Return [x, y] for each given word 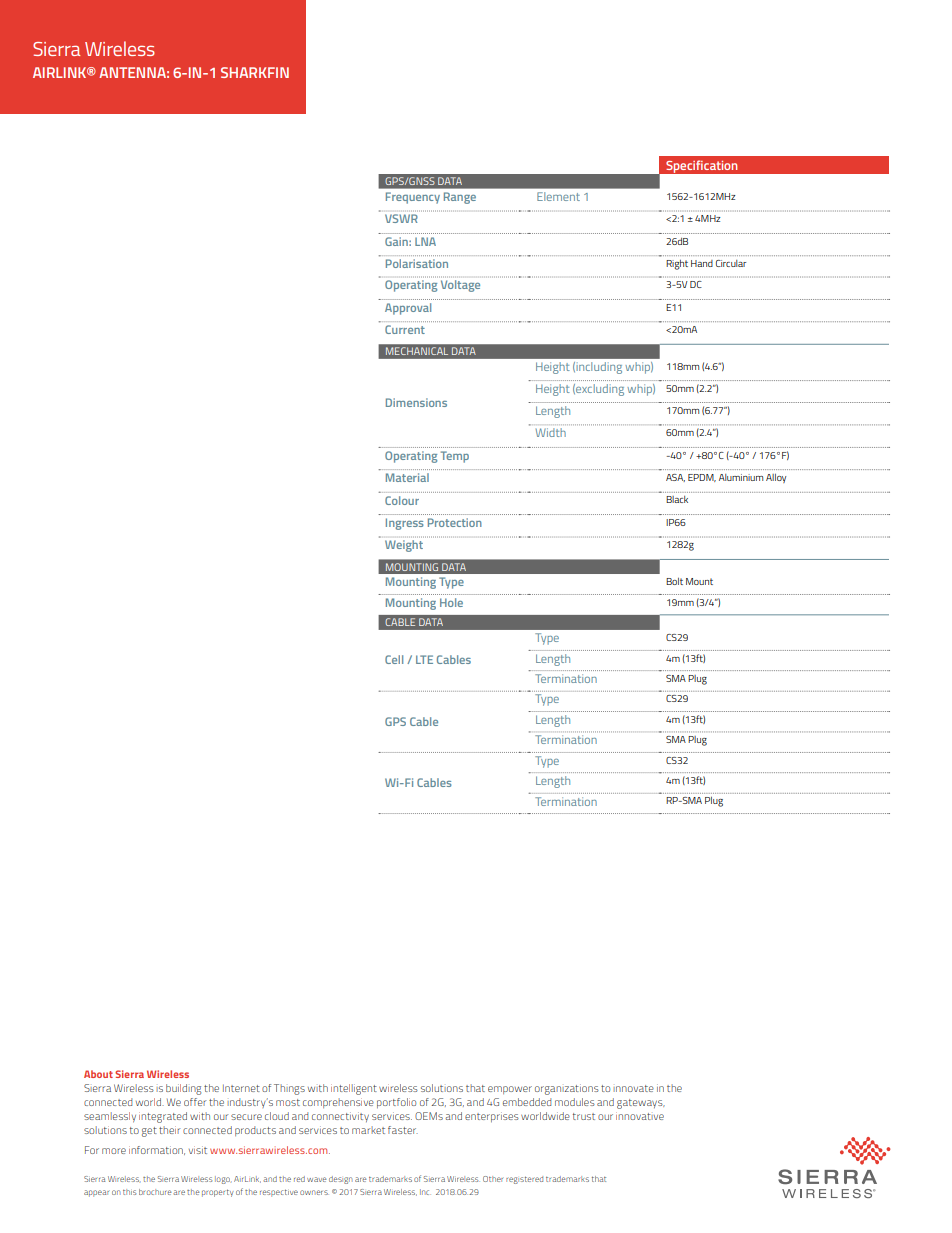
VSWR [401, 218]
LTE [424, 659]
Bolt [674, 581]
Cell [394, 659]
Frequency [413, 198]
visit [198, 1150]
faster [403, 1130]
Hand [702, 263]
